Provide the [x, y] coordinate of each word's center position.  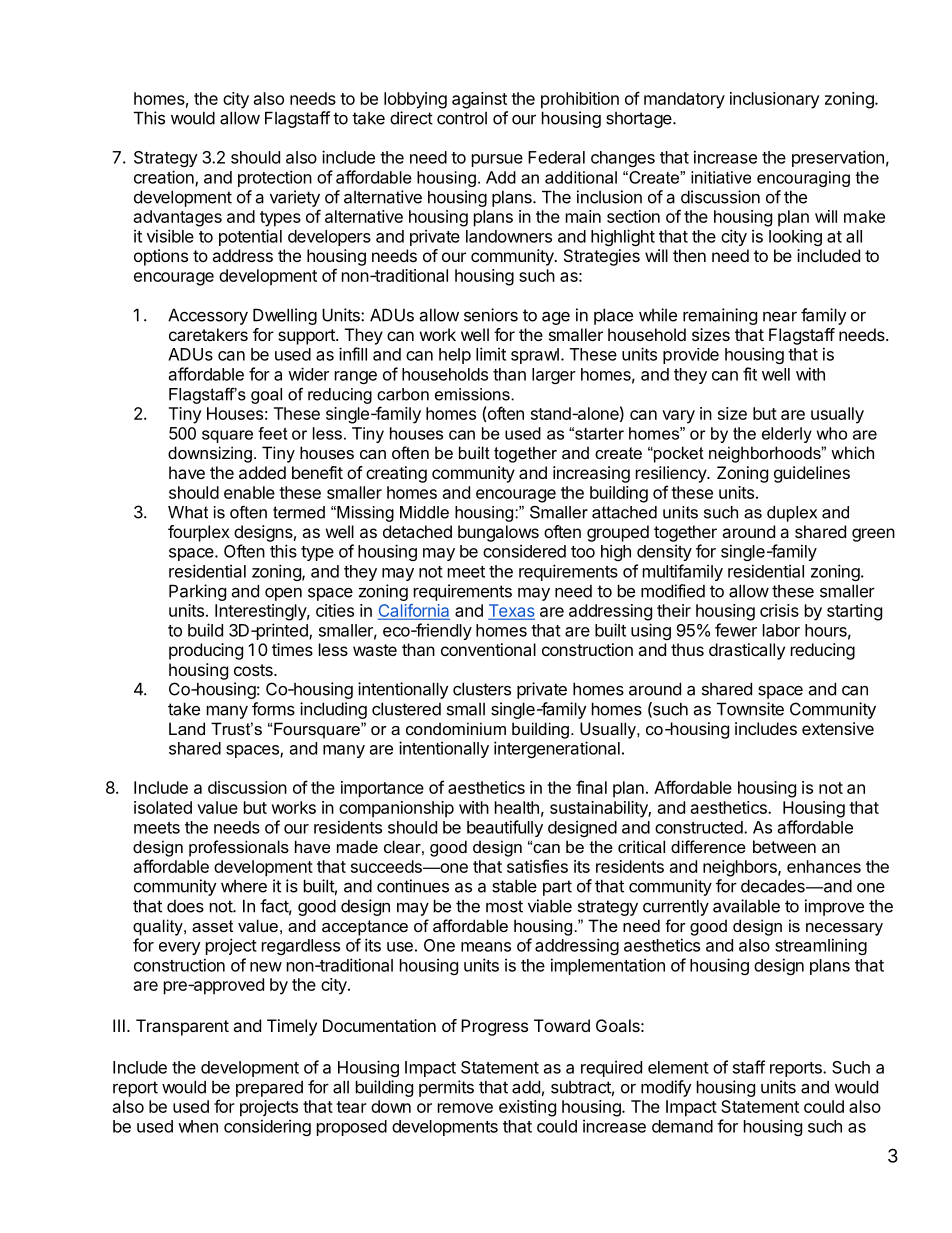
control [462, 118]
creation [165, 178]
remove [465, 1108]
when [198, 1126]
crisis [779, 610]
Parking [197, 592]
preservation [838, 158]
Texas [512, 611]
